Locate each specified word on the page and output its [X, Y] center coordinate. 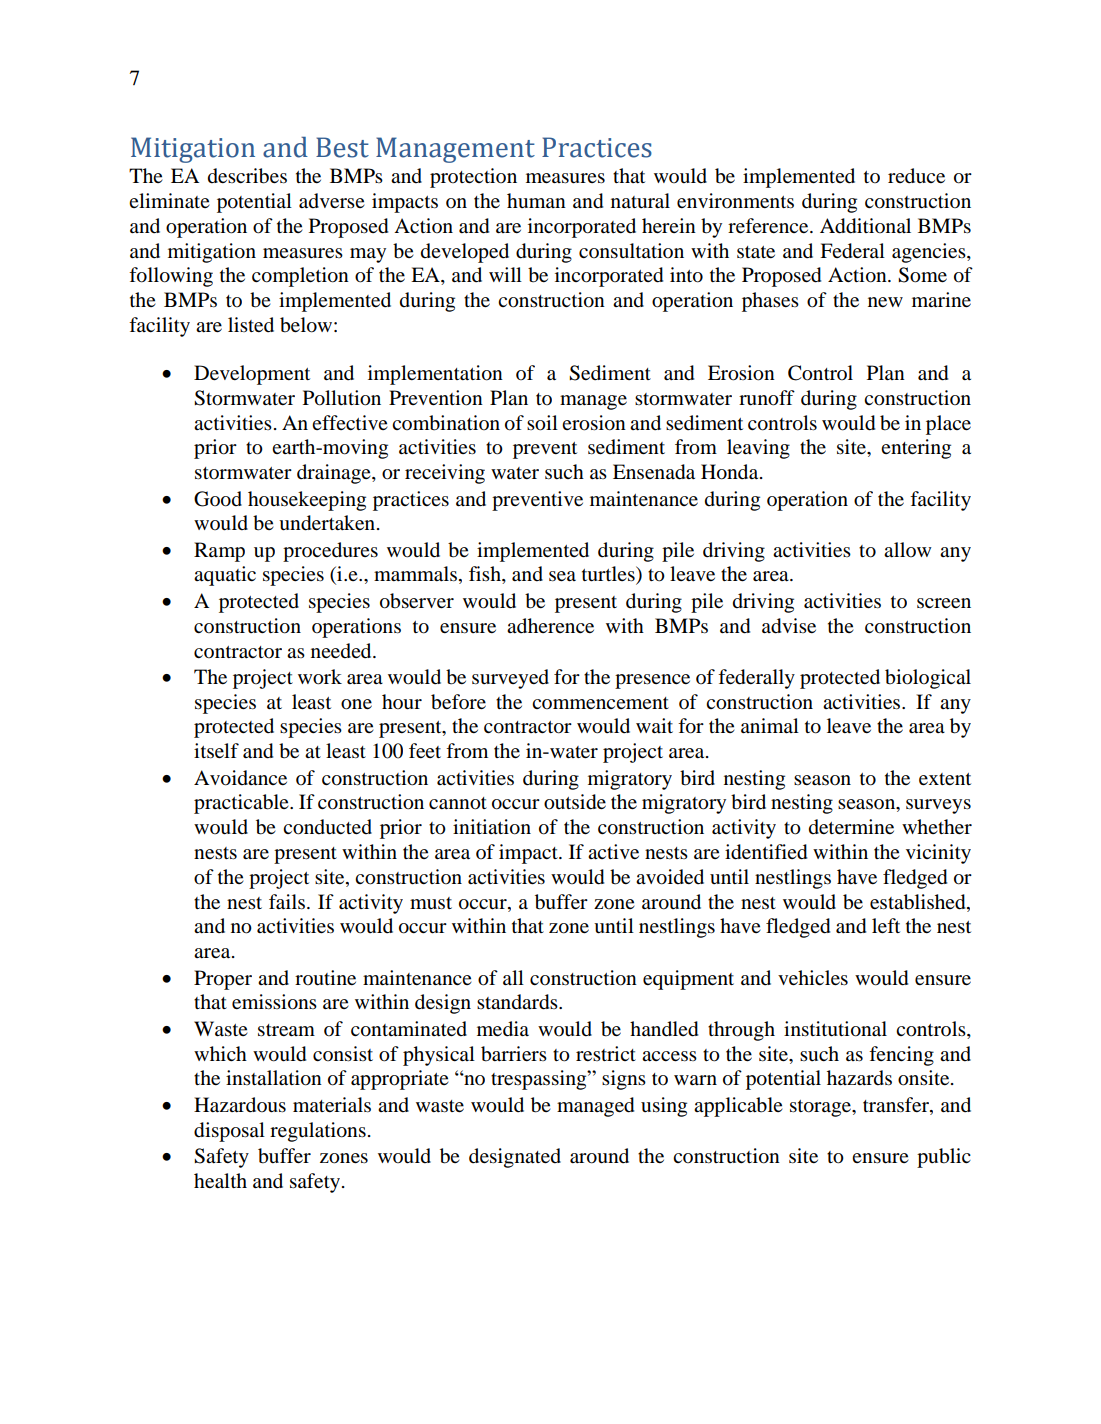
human [536, 200]
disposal [229, 1132]
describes [247, 176]
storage [821, 1108]
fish [486, 575]
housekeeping [307, 501]
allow [908, 550]
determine [851, 827]
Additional [865, 226]
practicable [242, 804]
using [664, 1107]
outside [575, 802]
